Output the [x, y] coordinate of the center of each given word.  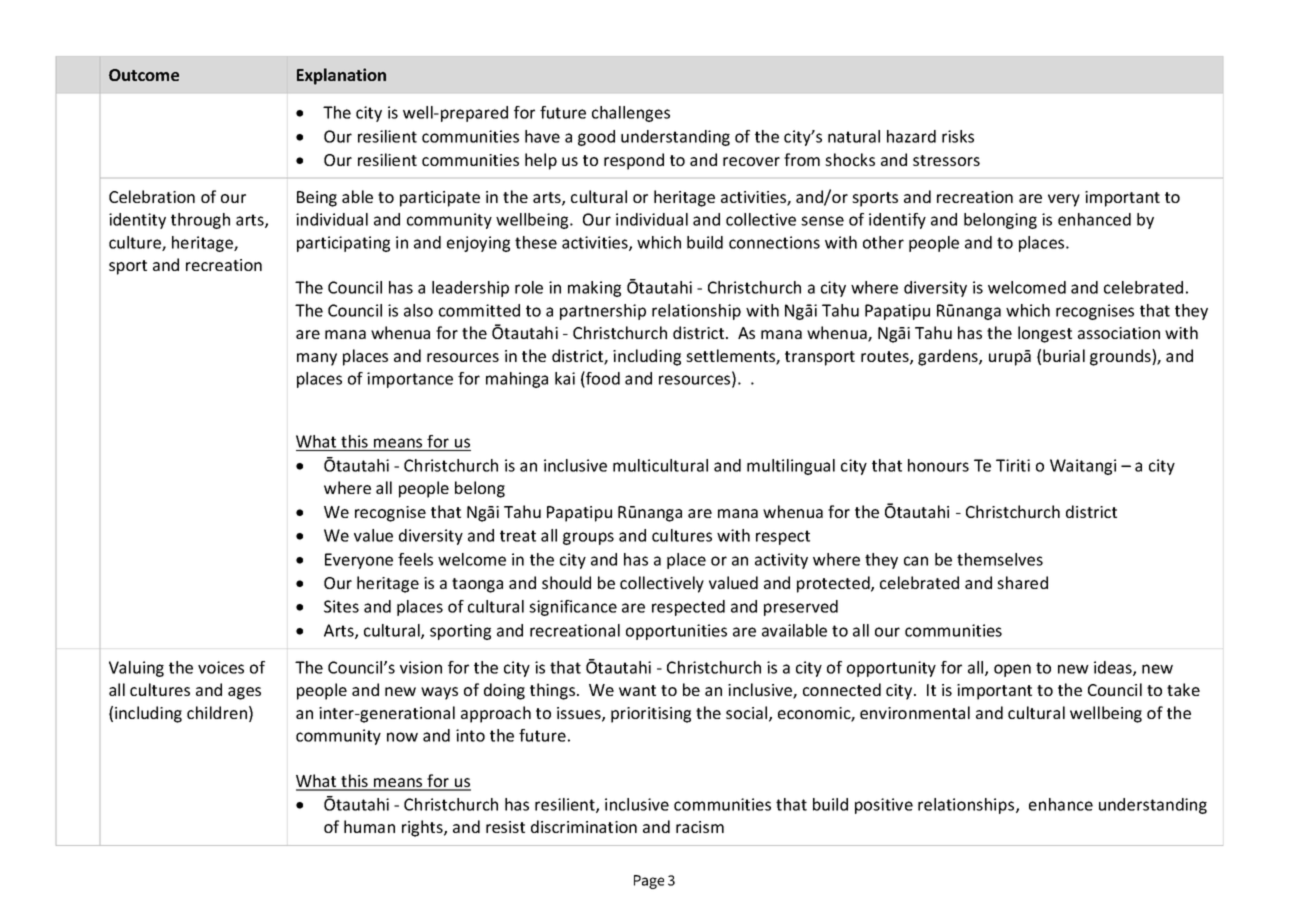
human [369, 826]
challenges [631, 114]
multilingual [791, 467]
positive [884, 806]
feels [415, 559]
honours [938, 465]
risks [958, 136]
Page [649, 882]
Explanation [341, 76]
